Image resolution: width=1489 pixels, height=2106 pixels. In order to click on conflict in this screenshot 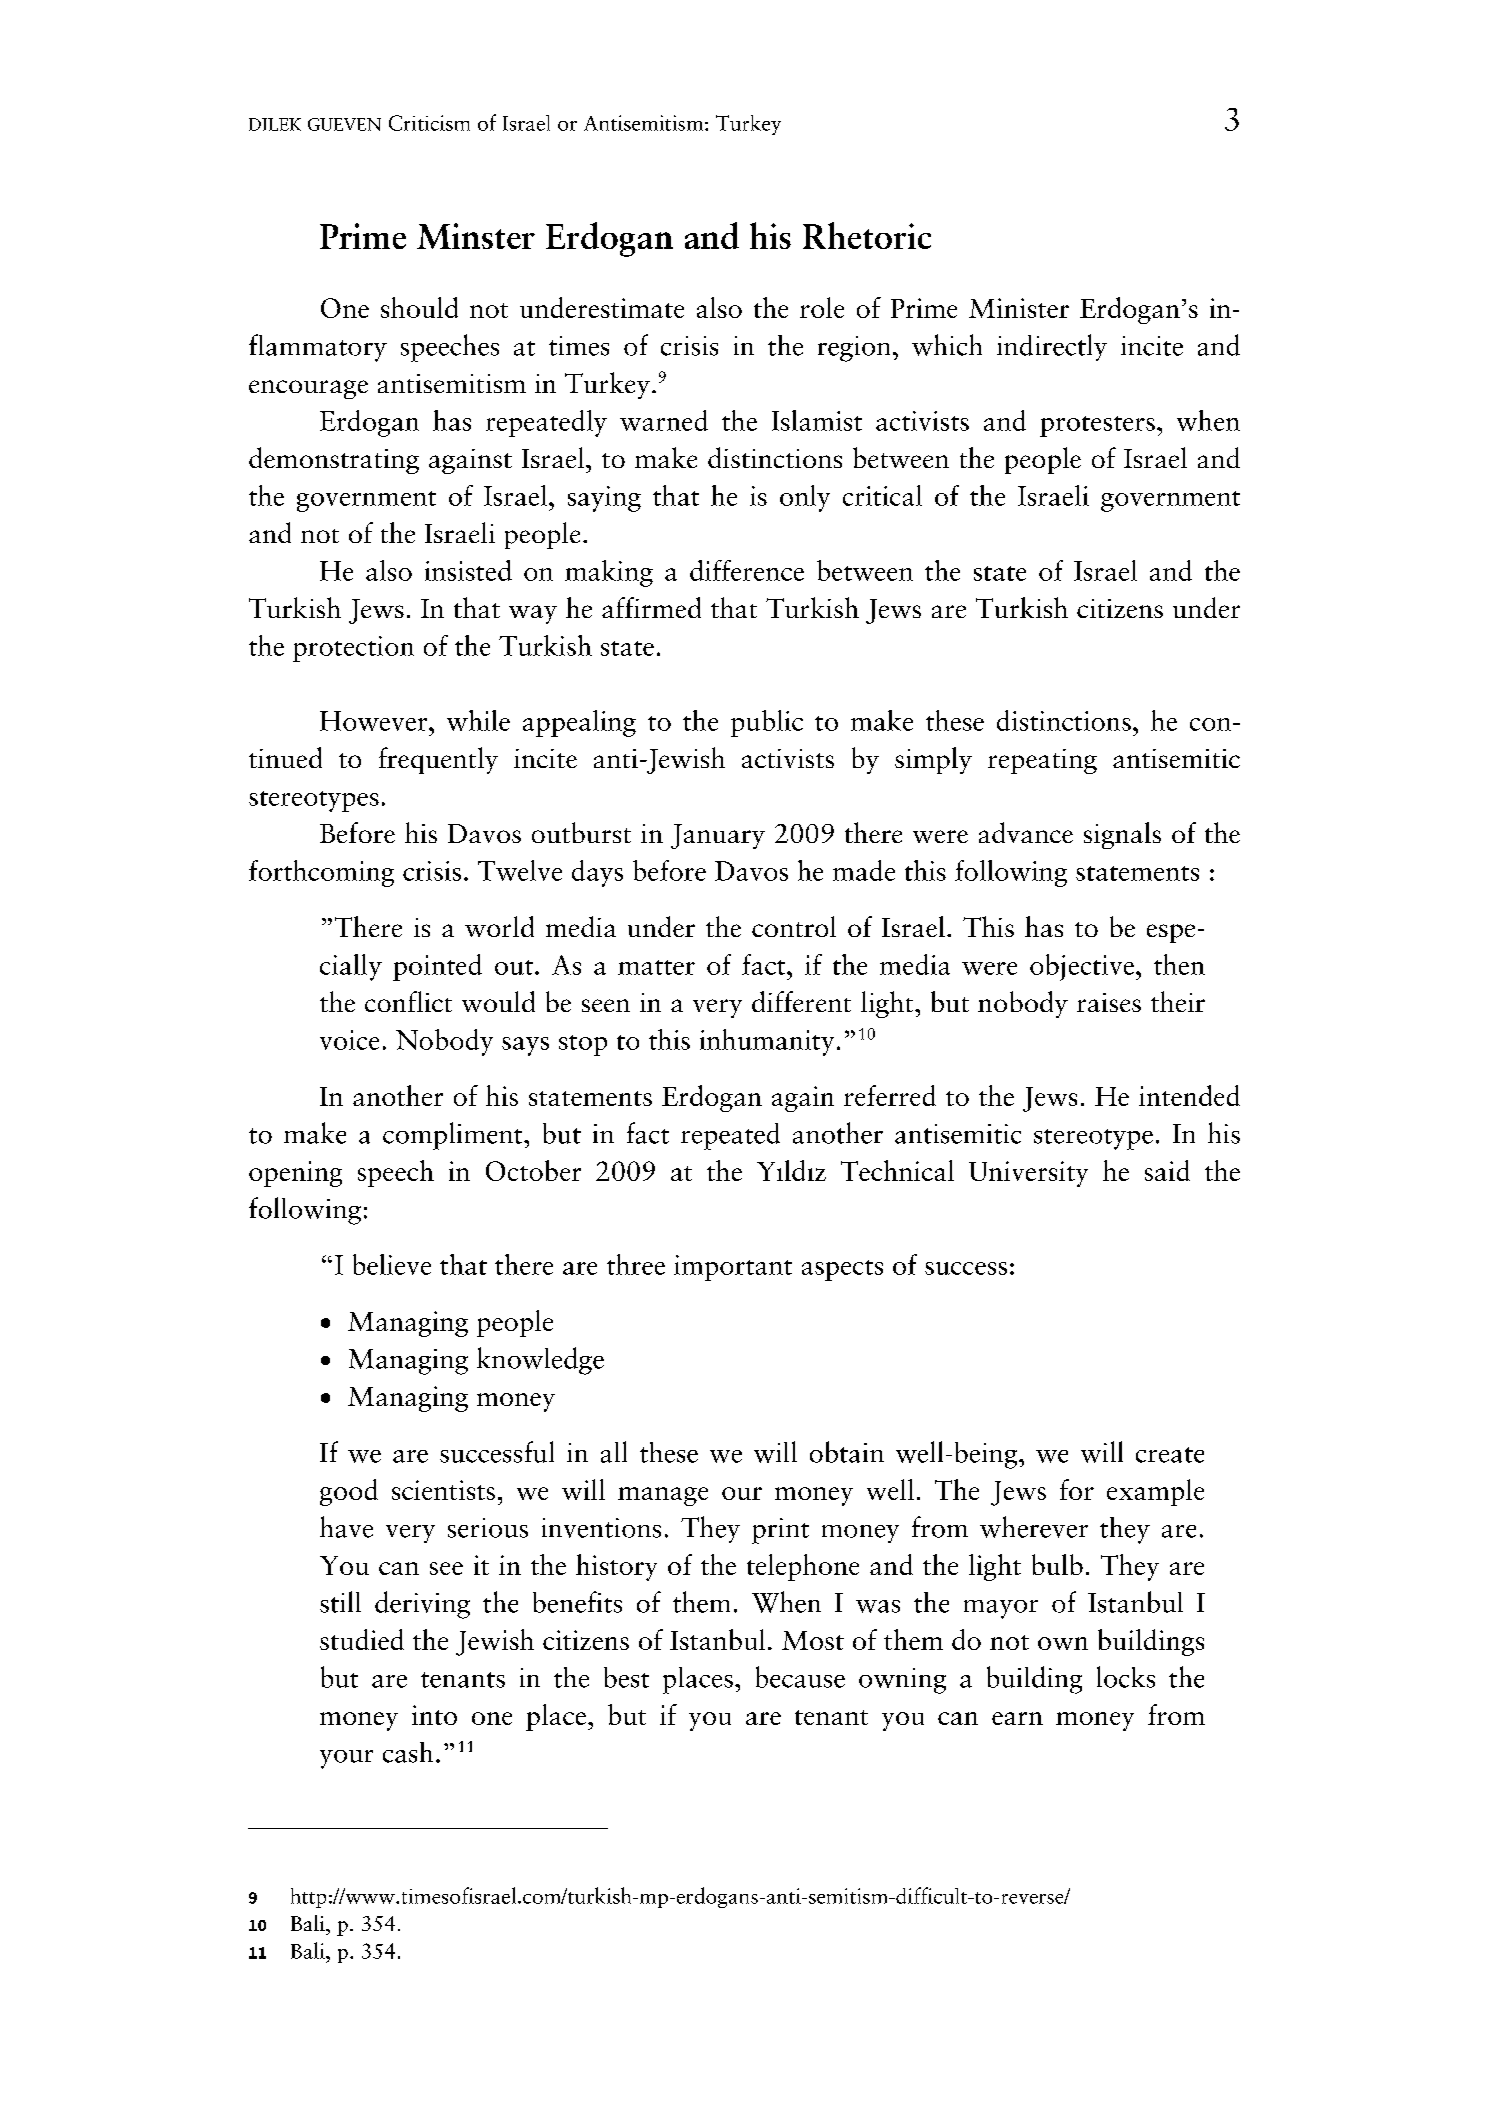, I will do `click(408, 1001)`.
